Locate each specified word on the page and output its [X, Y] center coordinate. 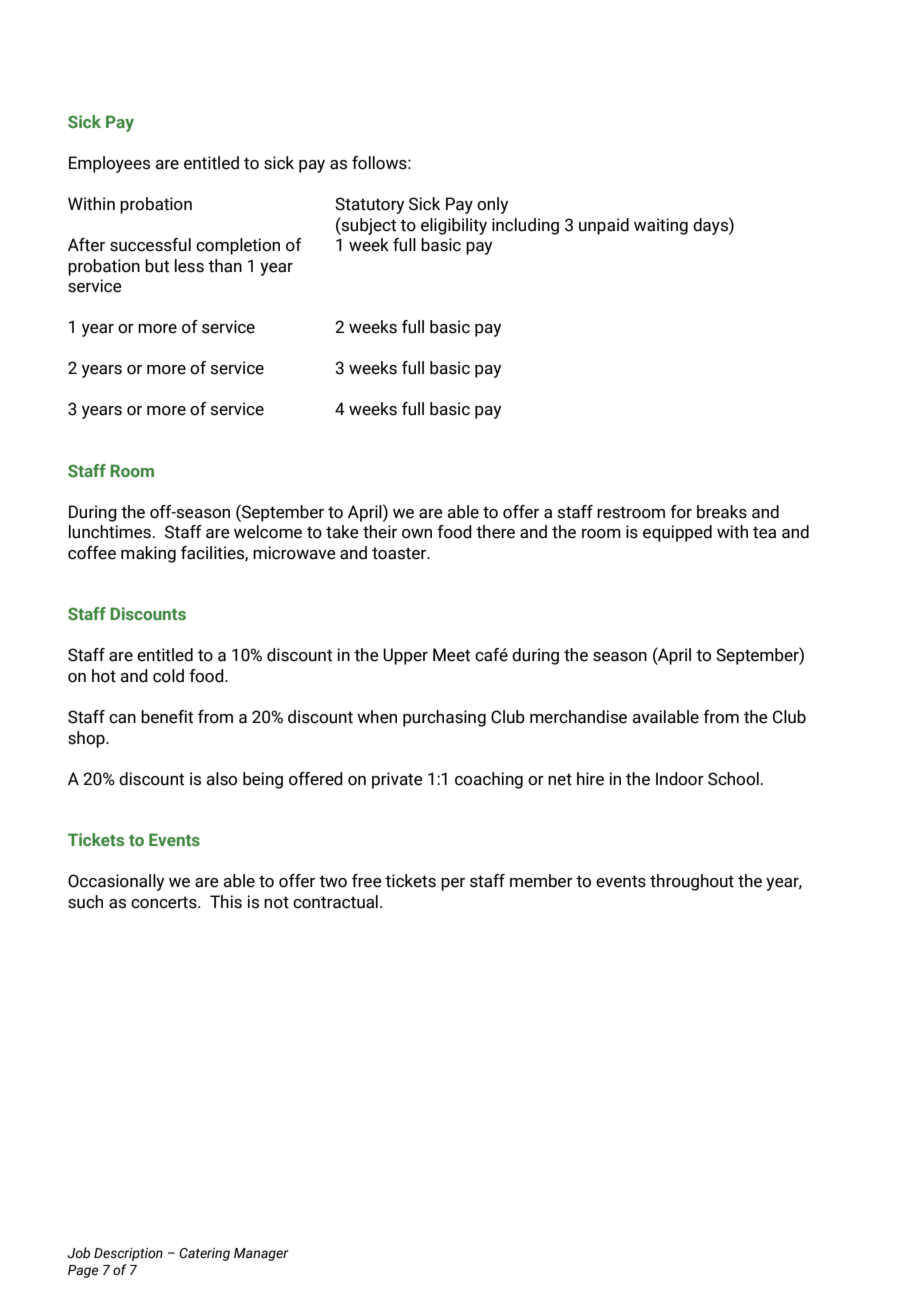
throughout [692, 882]
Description [128, 1254]
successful [150, 245]
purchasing [444, 718]
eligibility [454, 226]
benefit [167, 717]
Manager [261, 1254]
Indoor [680, 779]
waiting [661, 226]
